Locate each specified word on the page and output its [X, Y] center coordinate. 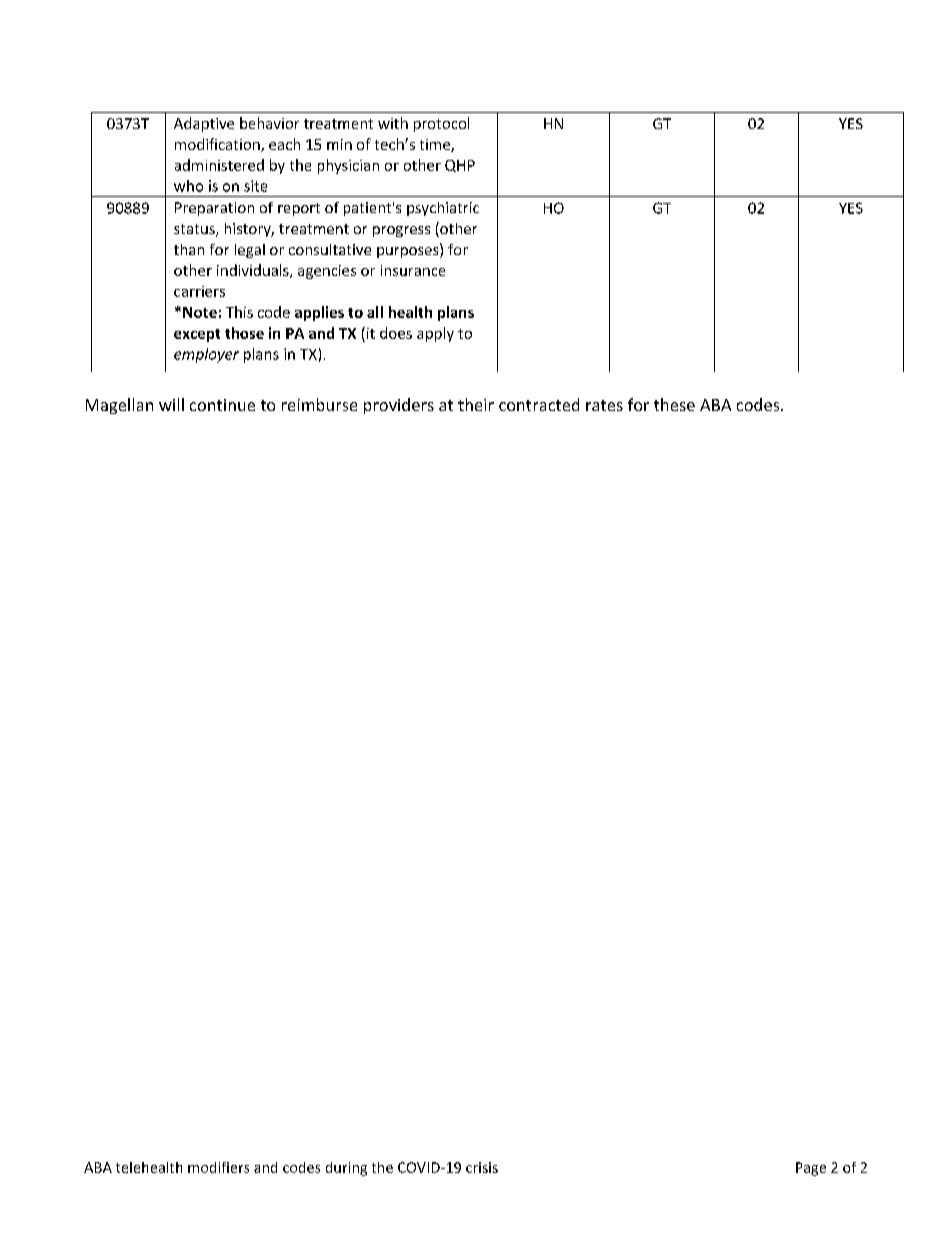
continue [222, 405]
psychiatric [443, 209]
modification [218, 145]
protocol [441, 124]
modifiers [218, 1167]
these [674, 404]
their [476, 404]
